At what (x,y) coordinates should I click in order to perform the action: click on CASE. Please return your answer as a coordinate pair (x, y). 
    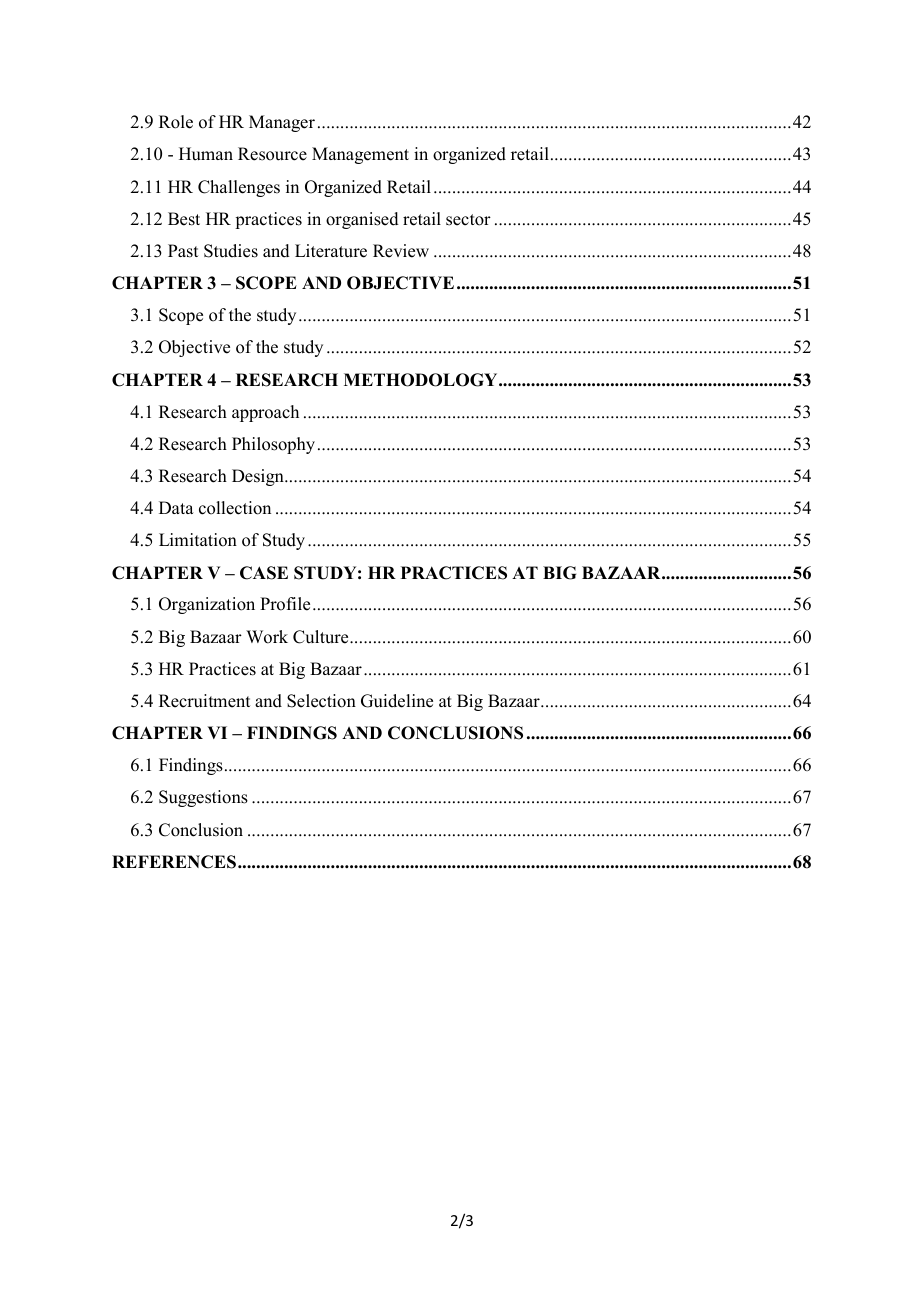
    Looking at the image, I should click on (264, 573).
